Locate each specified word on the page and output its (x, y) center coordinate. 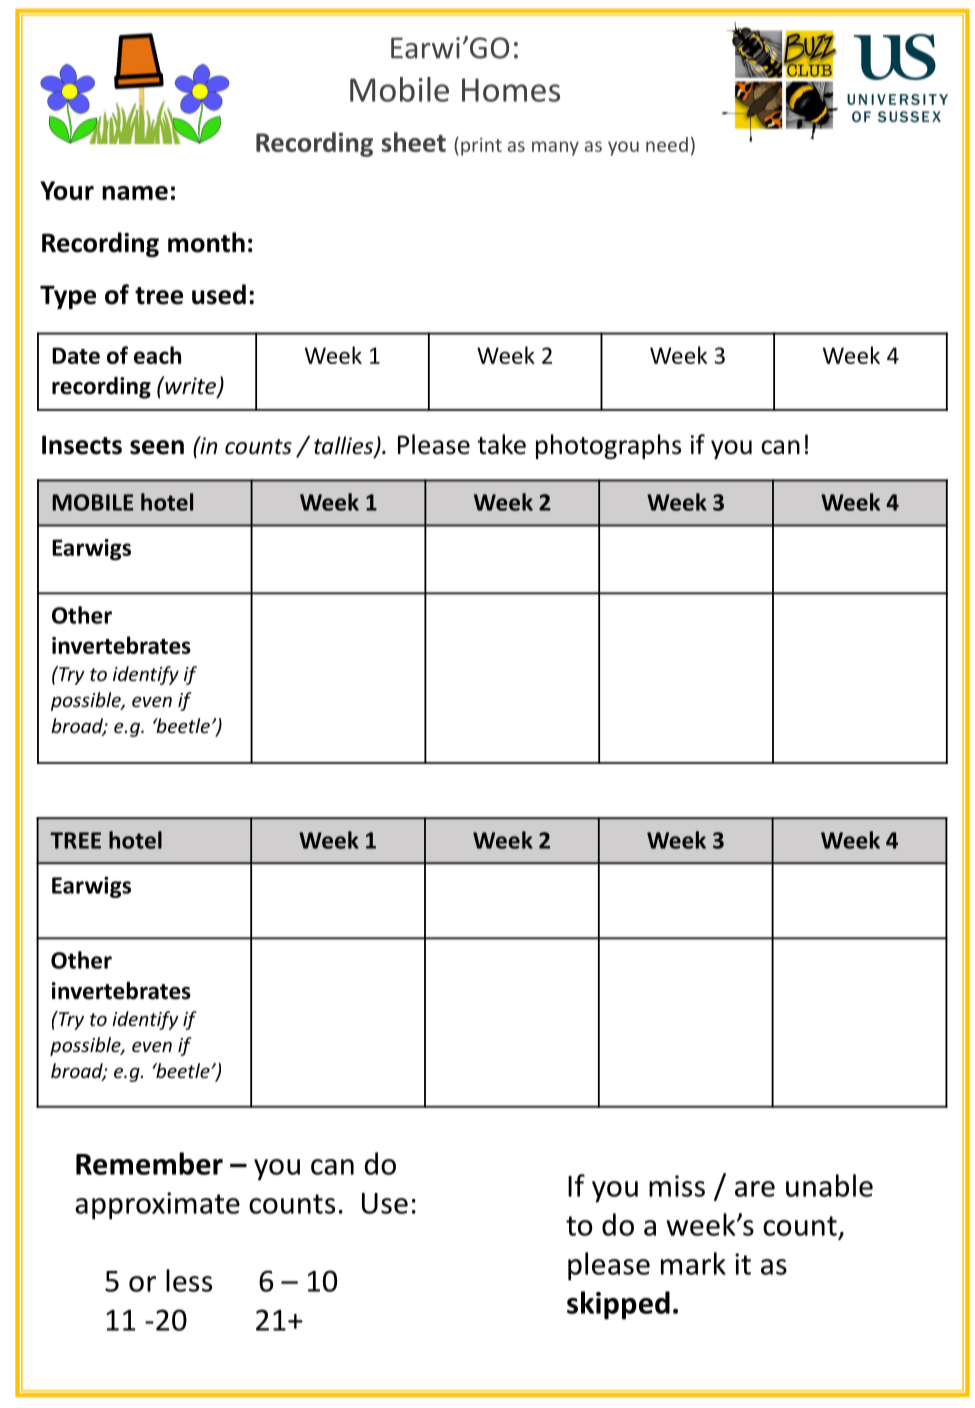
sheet (414, 142)
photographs (608, 446)
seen (157, 447)
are (755, 1189)
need (667, 144)
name (135, 193)
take (501, 444)
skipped (618, 1305)
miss (677, 1186)
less (189, 1280)
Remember (149, 1163)
